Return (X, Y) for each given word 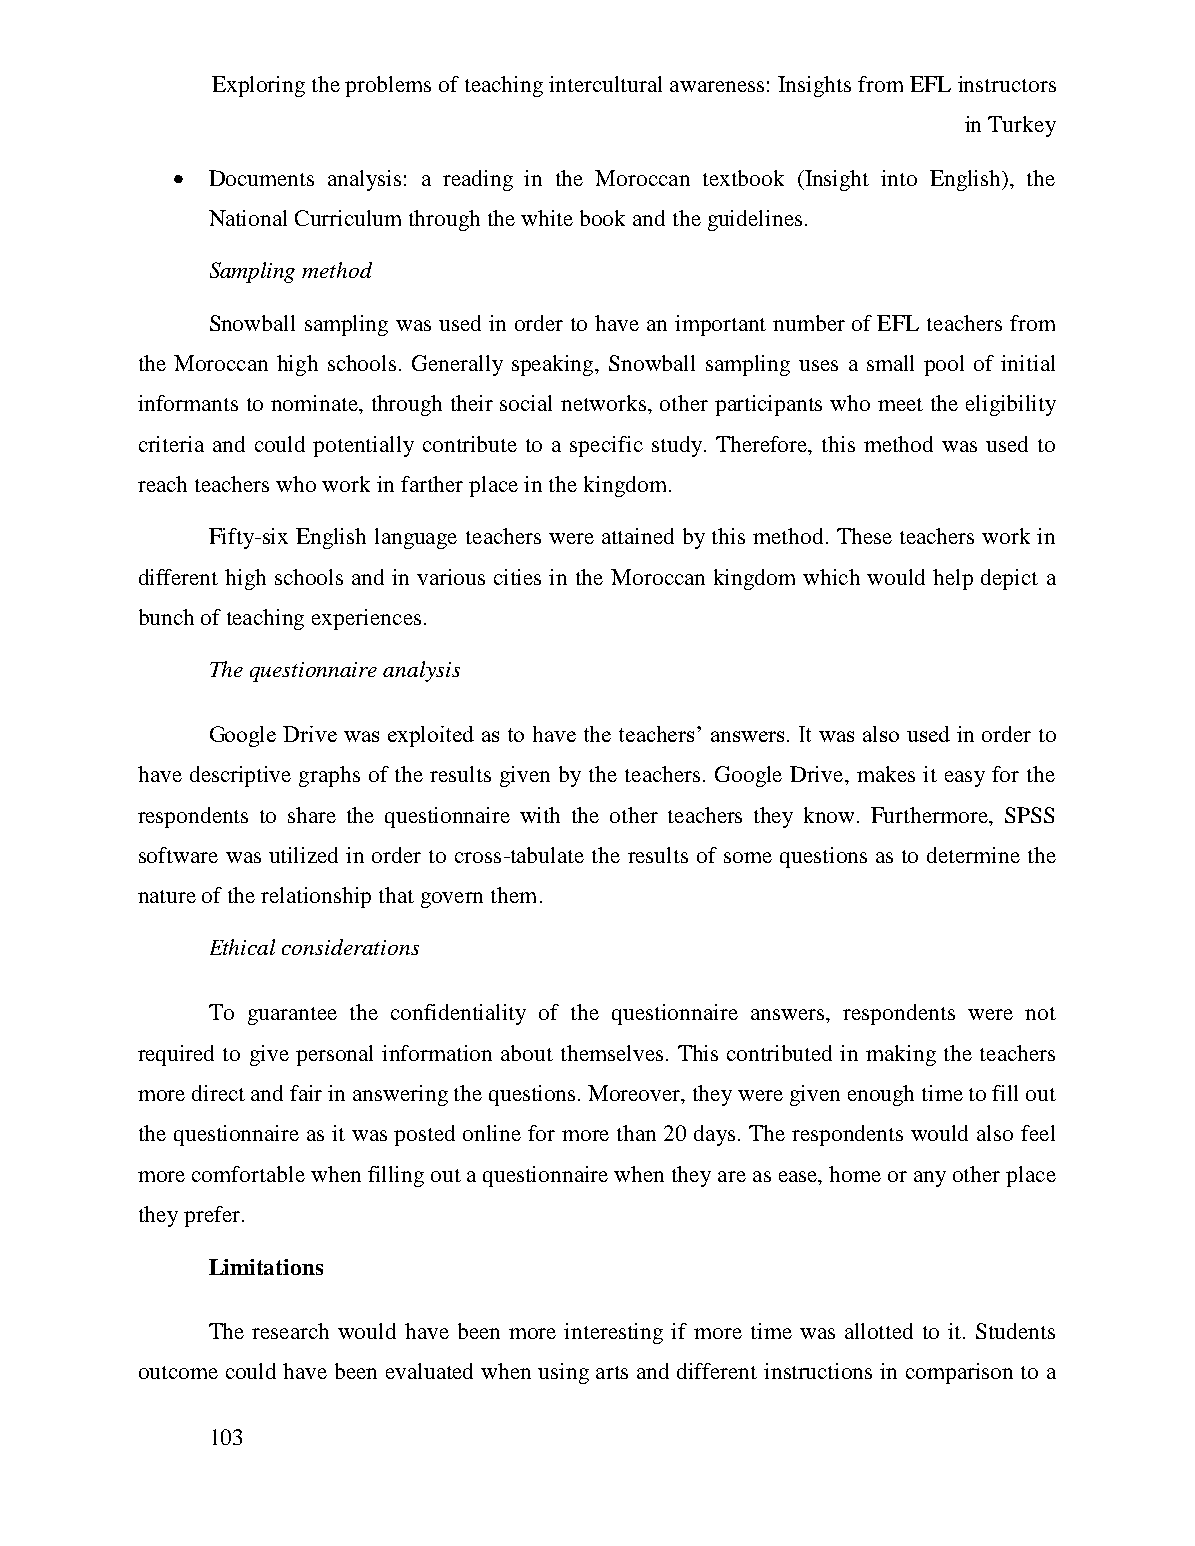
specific (606, 446)
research (290, 1331)
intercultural (605, 84)
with (540, 815)
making (901, 1055)
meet (900, 404)
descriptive (240, 776)
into (899, 178)
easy (965, 779)
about (527, 1053)
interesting (613, 1333)
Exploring (258, 86)
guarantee (292, 1016)
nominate (316, 404)
